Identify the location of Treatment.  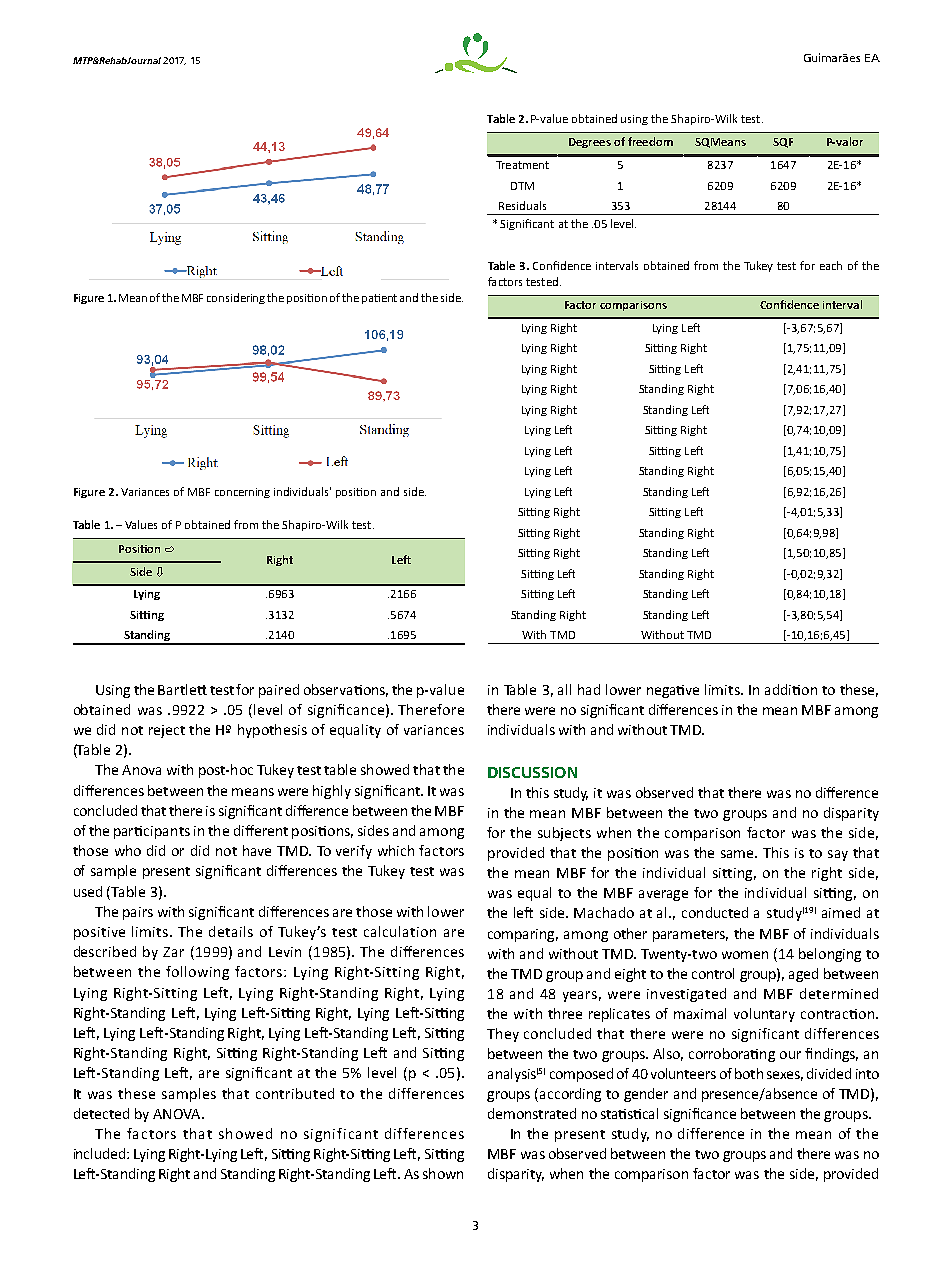
(522, 165).
